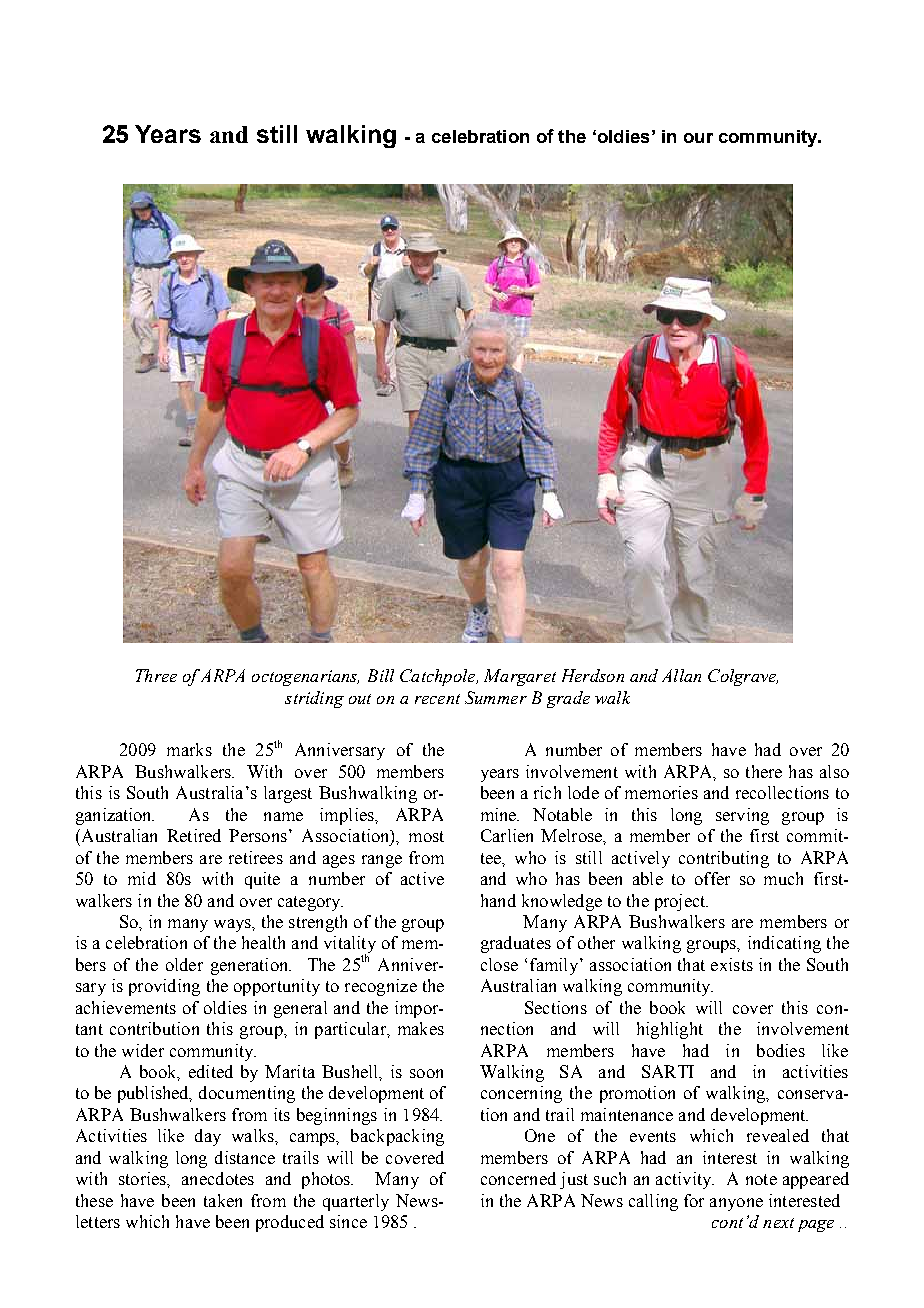  I want to click on our, so click(698, 138).
